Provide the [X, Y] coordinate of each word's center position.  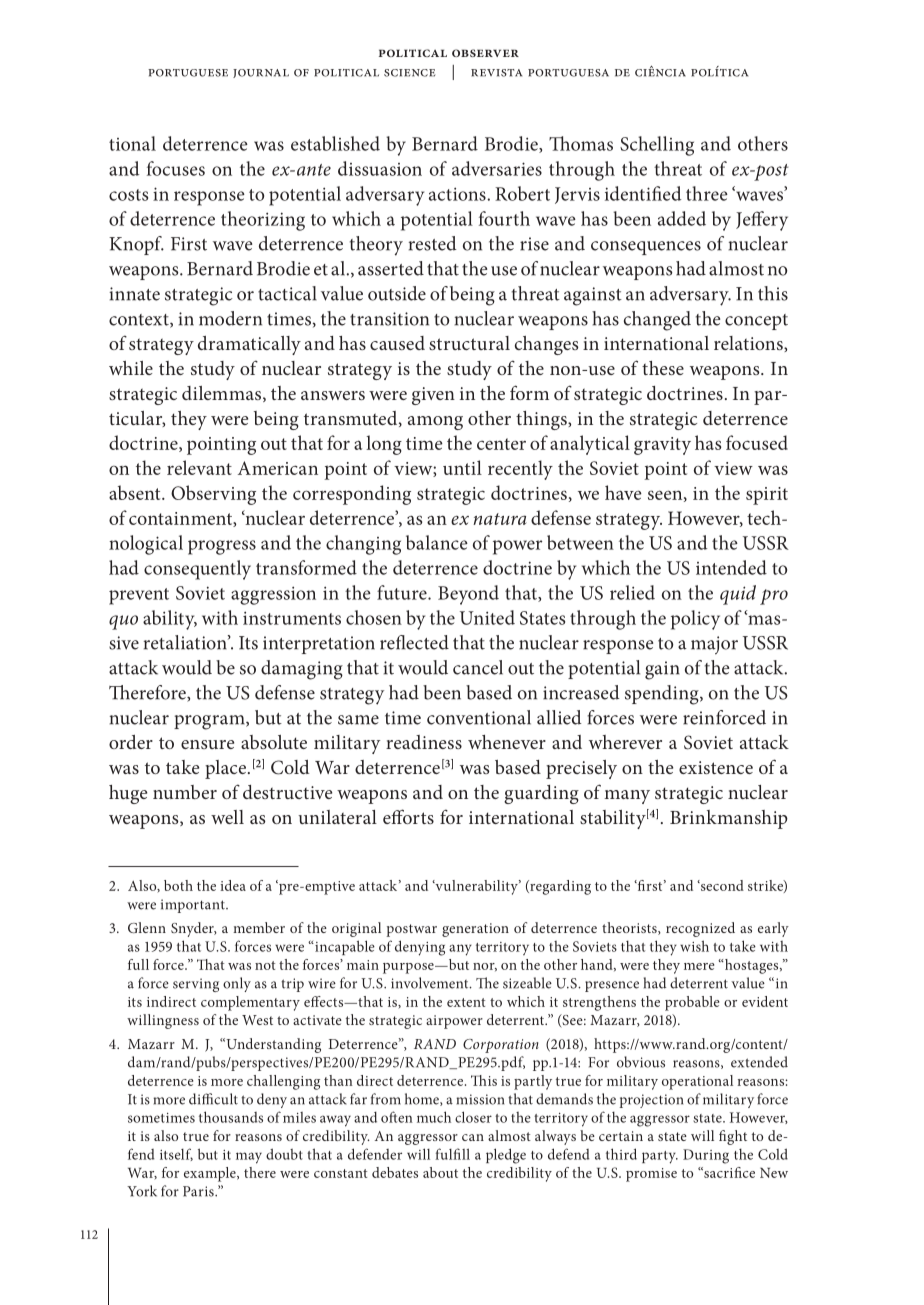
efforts [408, 816]
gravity [662, 446]
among [435, 423]
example [211, 1174]
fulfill [452, 1154]
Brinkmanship [729, 819]
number [185, 792]
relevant [199, 467]
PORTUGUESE [188, 73]
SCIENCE [409, 73]
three [707, 193]
